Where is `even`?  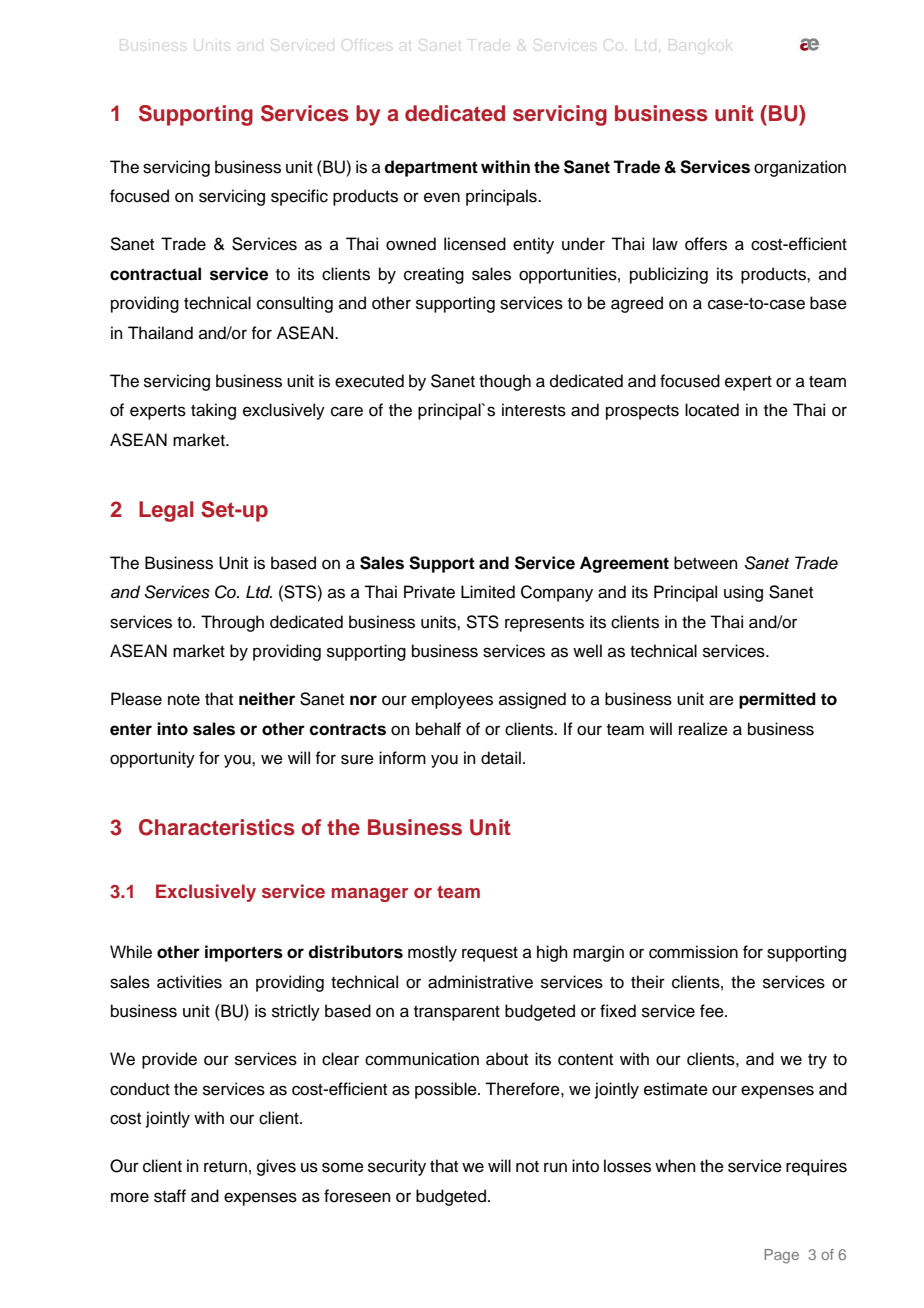 even is located at coordinates (442, 197).
